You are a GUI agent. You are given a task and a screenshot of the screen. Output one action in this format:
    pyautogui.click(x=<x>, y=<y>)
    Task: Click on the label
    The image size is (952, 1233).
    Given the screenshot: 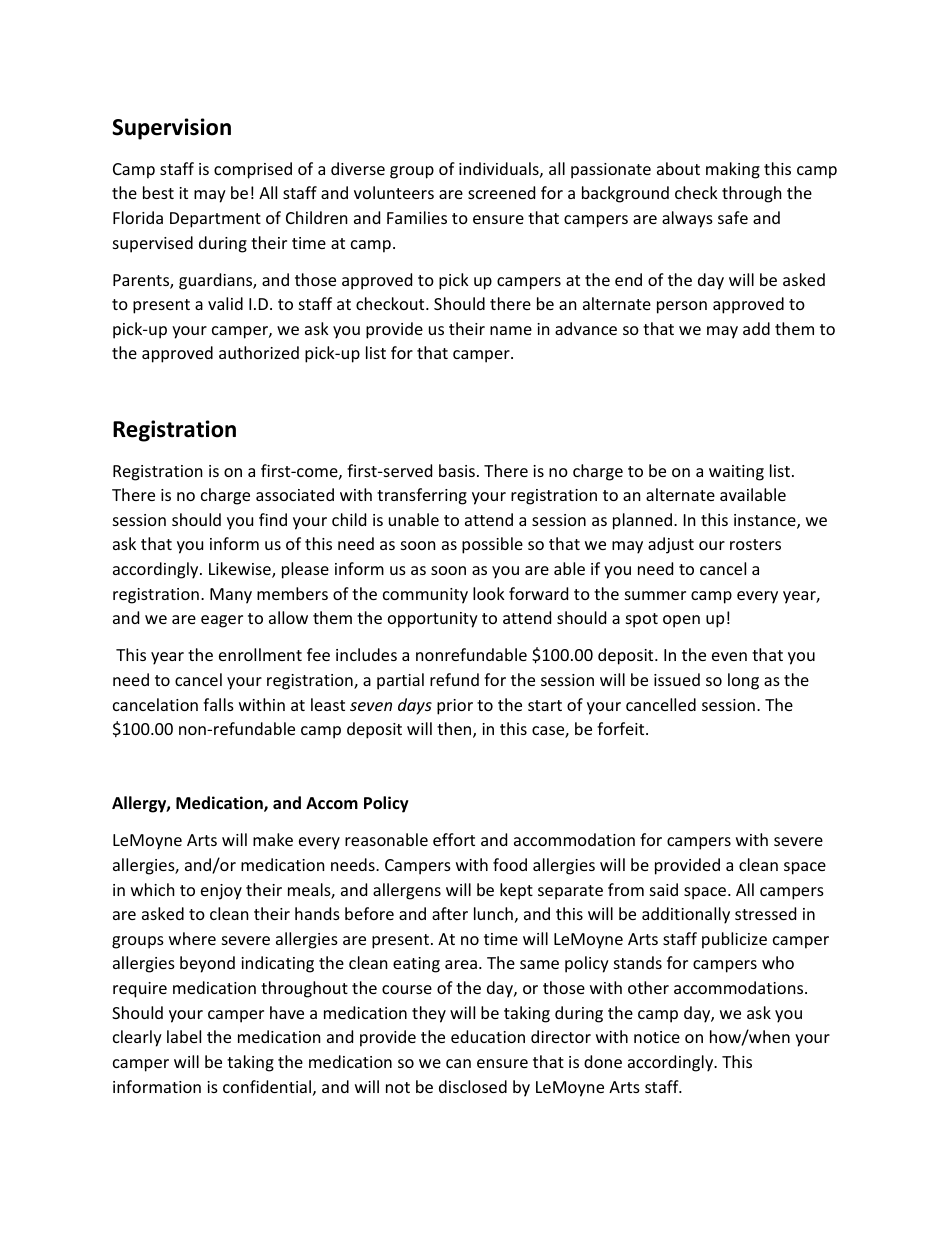 What is the action you would take?
    pyautogui.click(x=184, y=1036)
